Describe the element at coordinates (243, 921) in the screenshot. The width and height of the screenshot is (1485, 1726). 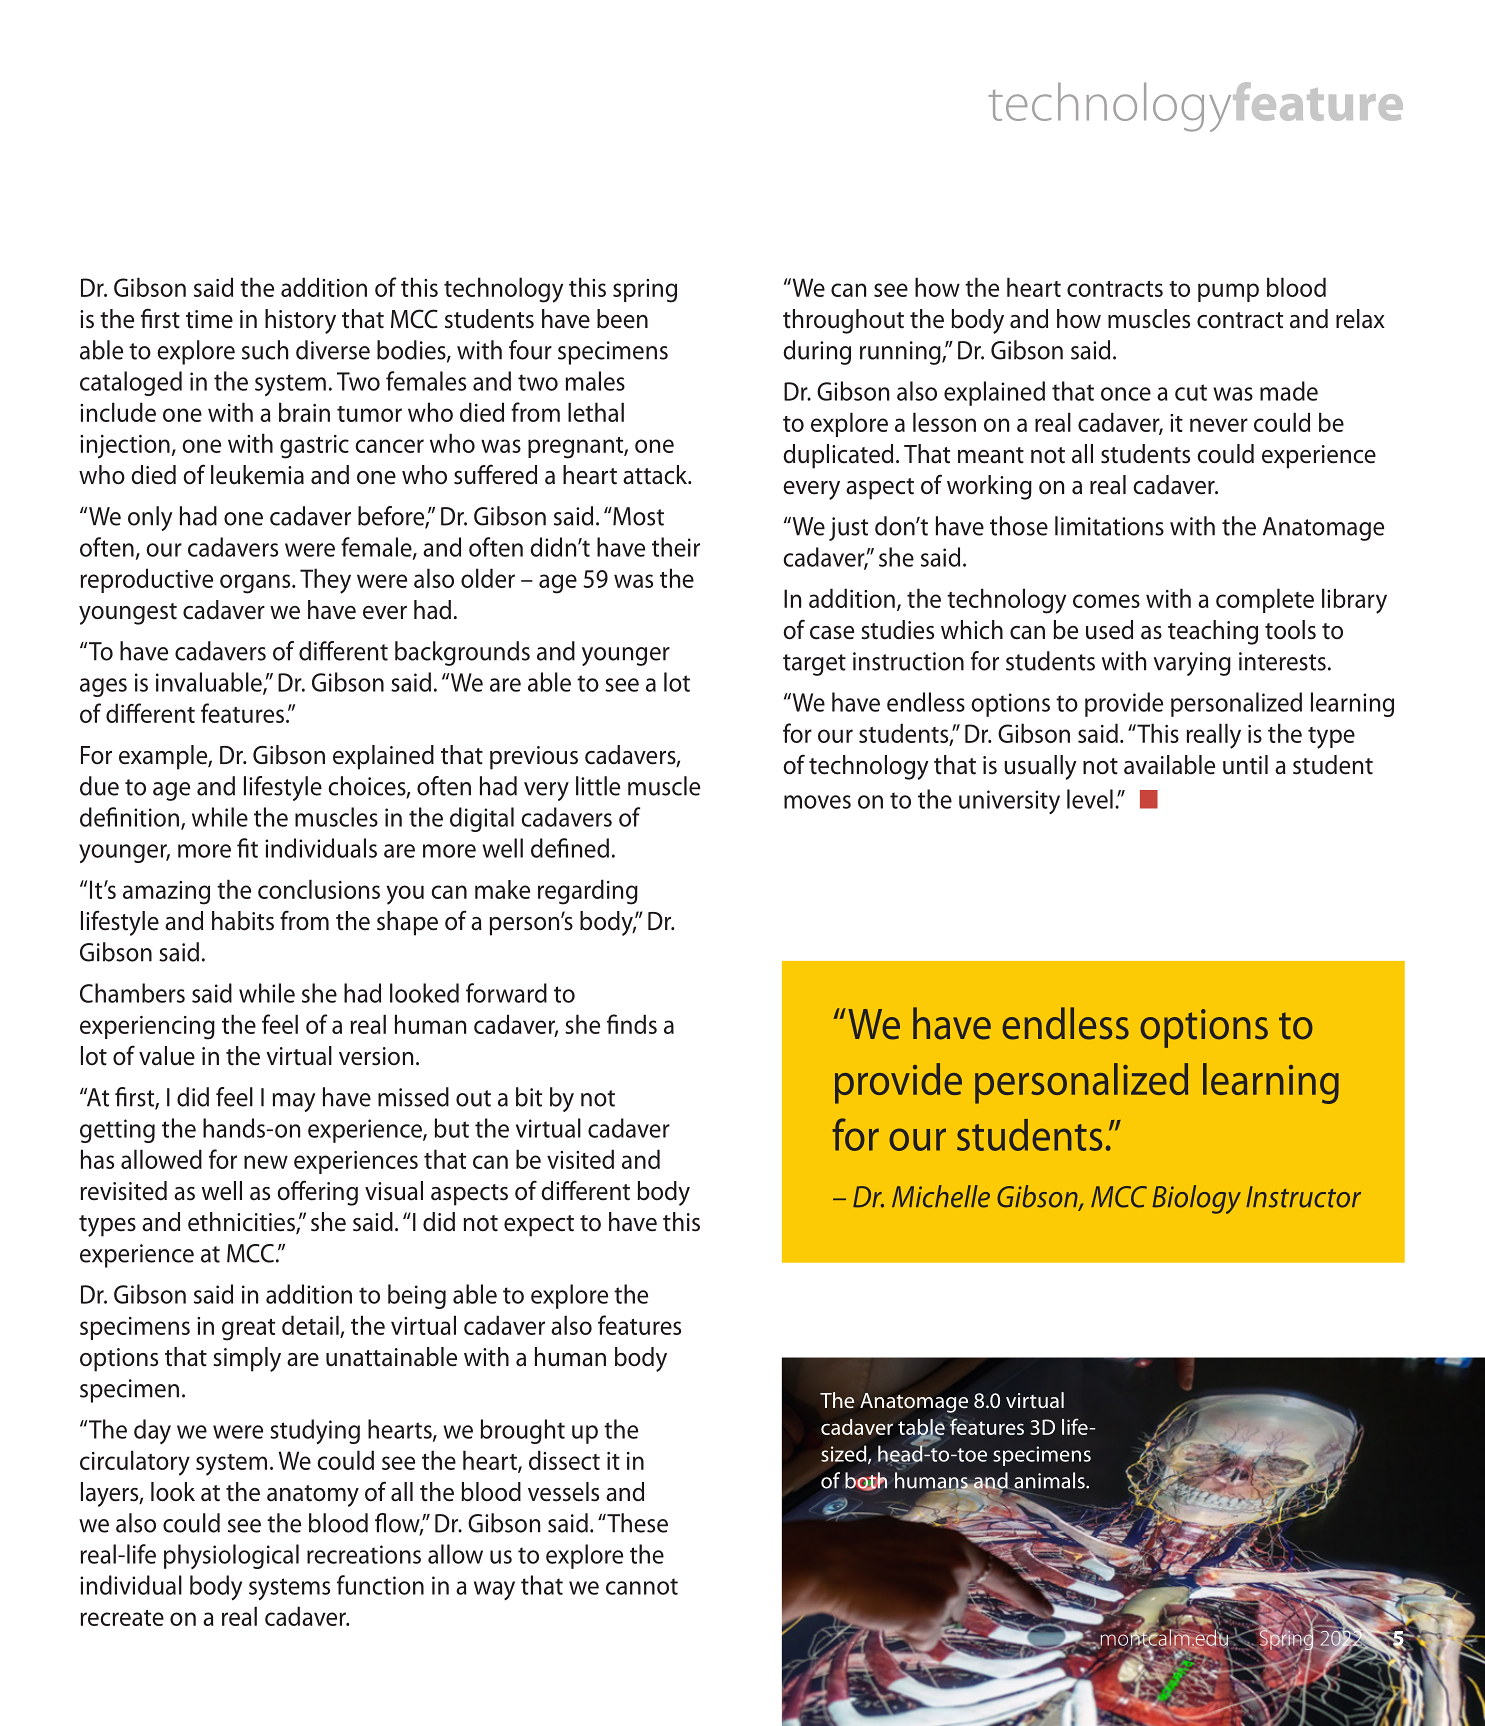
I see `habits` at that location.
